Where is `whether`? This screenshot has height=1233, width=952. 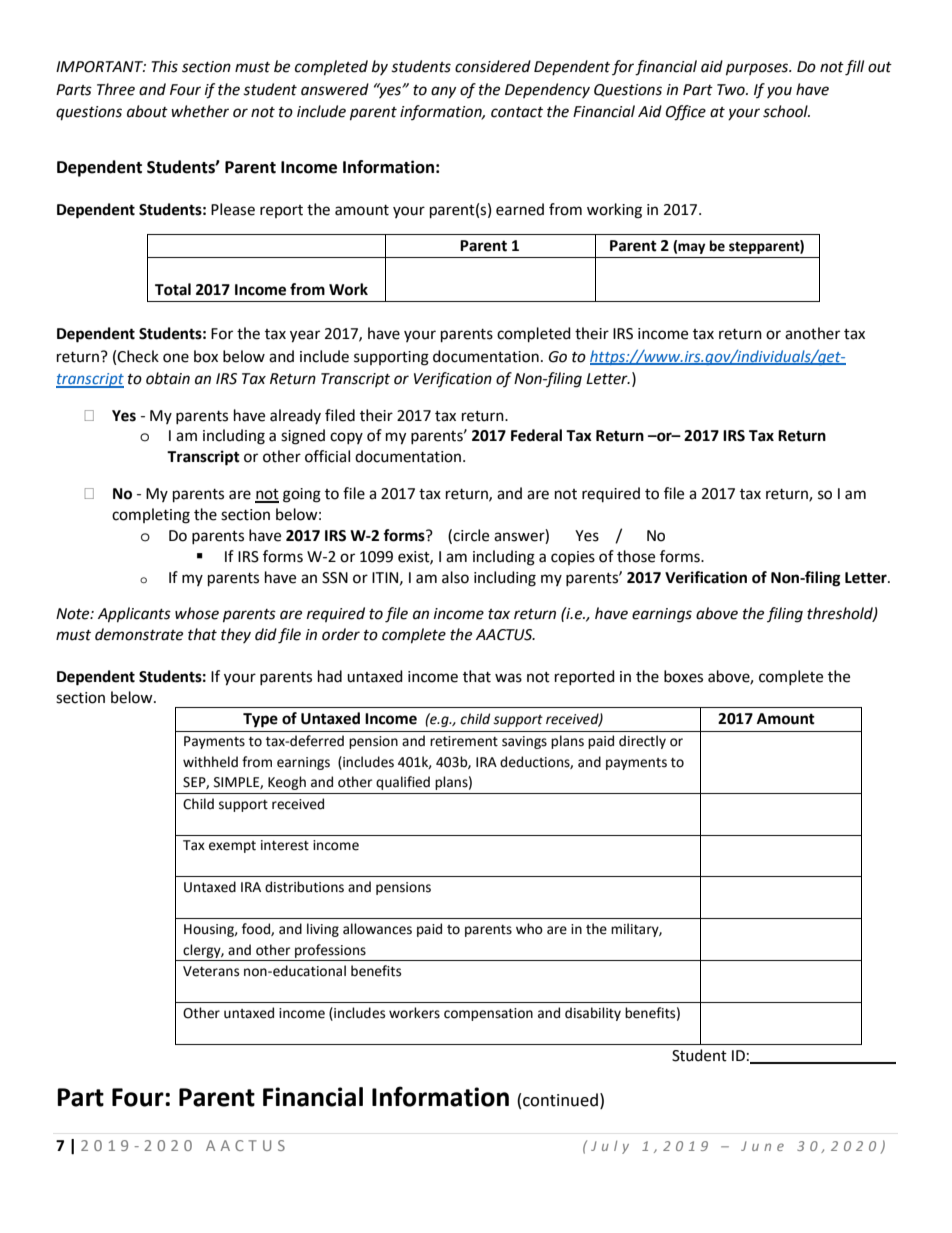 whether is located at coordinates (200, 111).
